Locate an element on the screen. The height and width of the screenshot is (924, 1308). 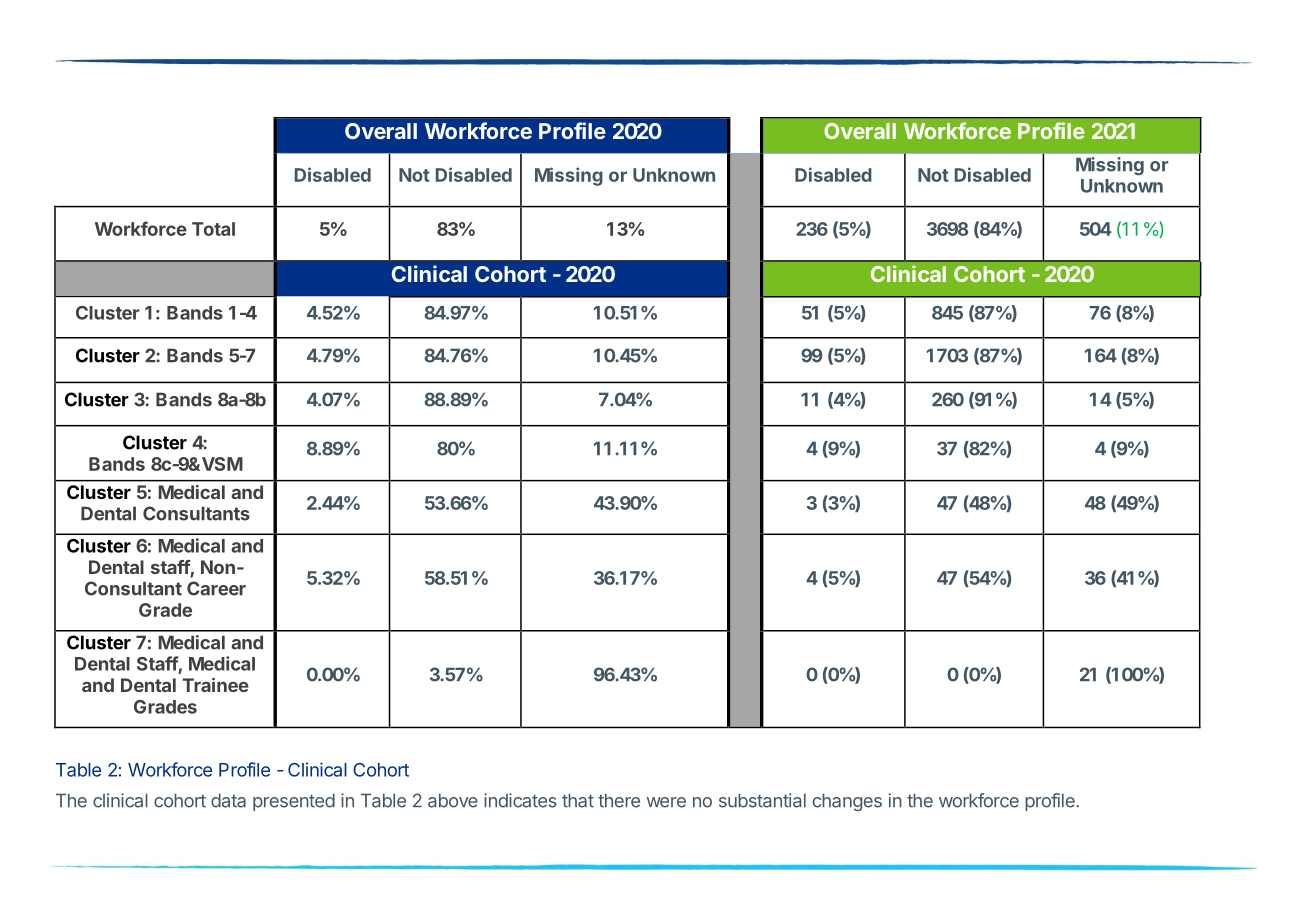
indicates is located at coordinates (520, 800).
